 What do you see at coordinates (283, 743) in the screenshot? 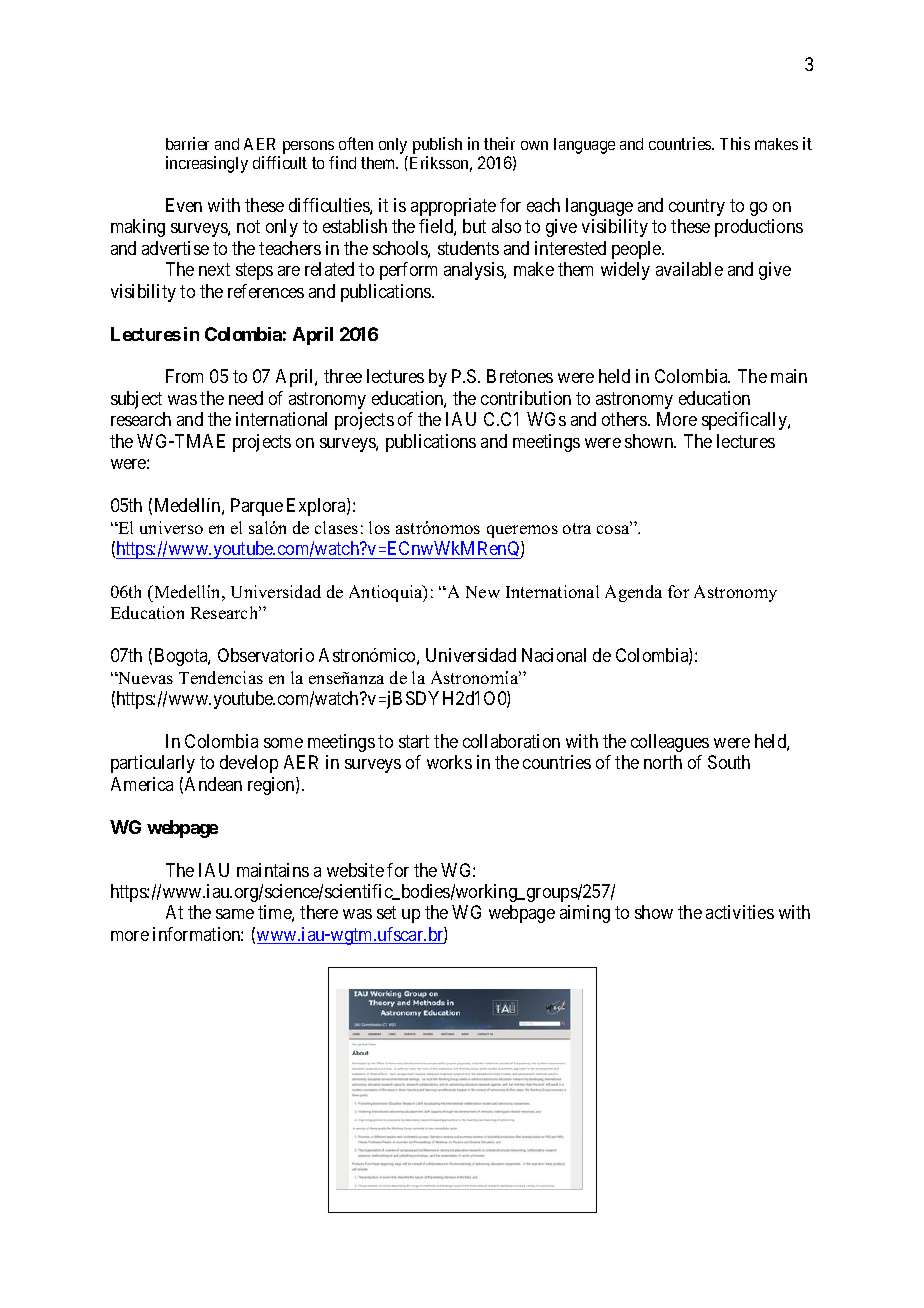
I see `some` at bounding box center [283, 743].
